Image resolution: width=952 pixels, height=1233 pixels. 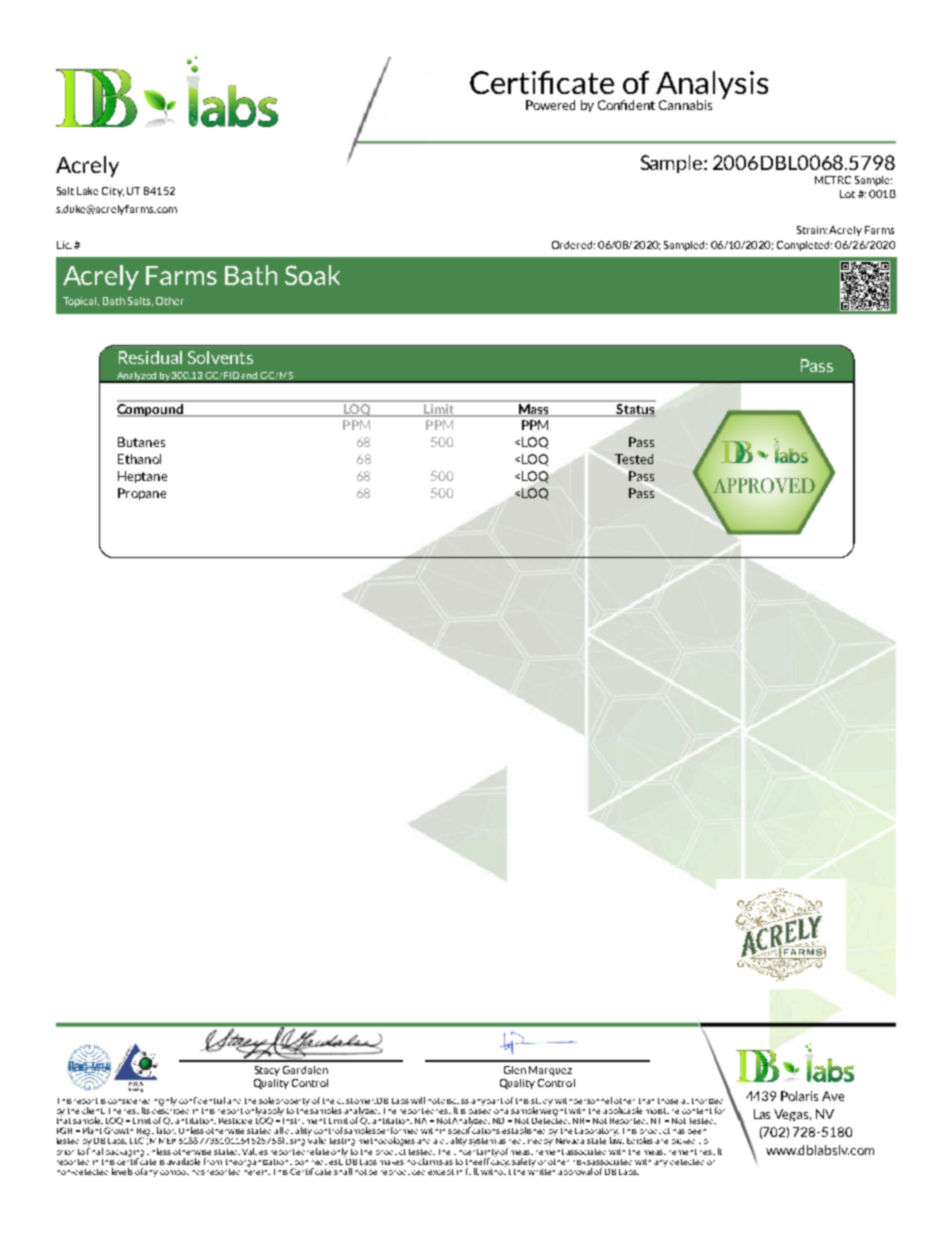 I want to click on Las, so click(x=762, y=1114).
